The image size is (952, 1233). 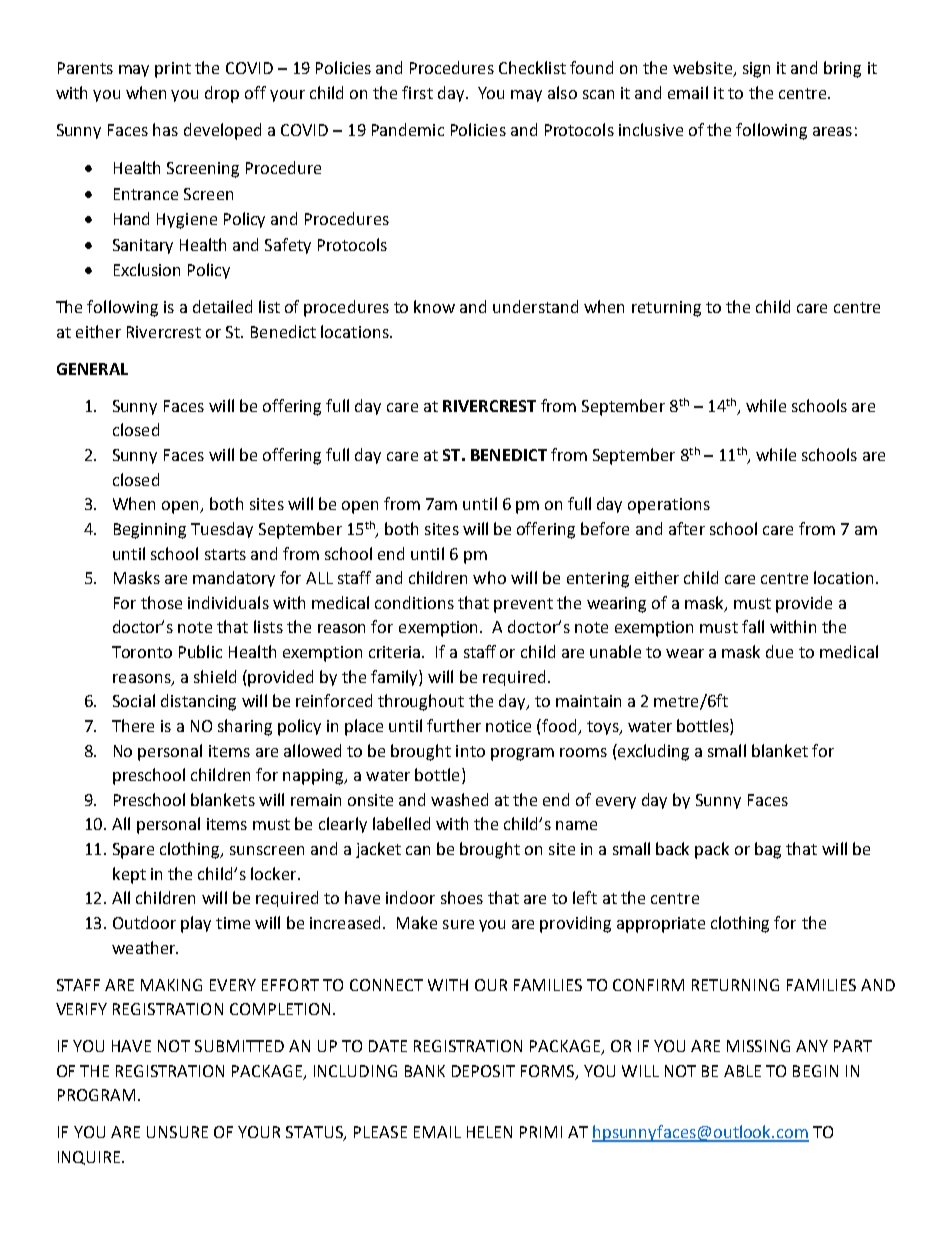 What do you see at coordinates (756, 70) in the screenshot?
I see `sign` at bounding box center [756, 70].
